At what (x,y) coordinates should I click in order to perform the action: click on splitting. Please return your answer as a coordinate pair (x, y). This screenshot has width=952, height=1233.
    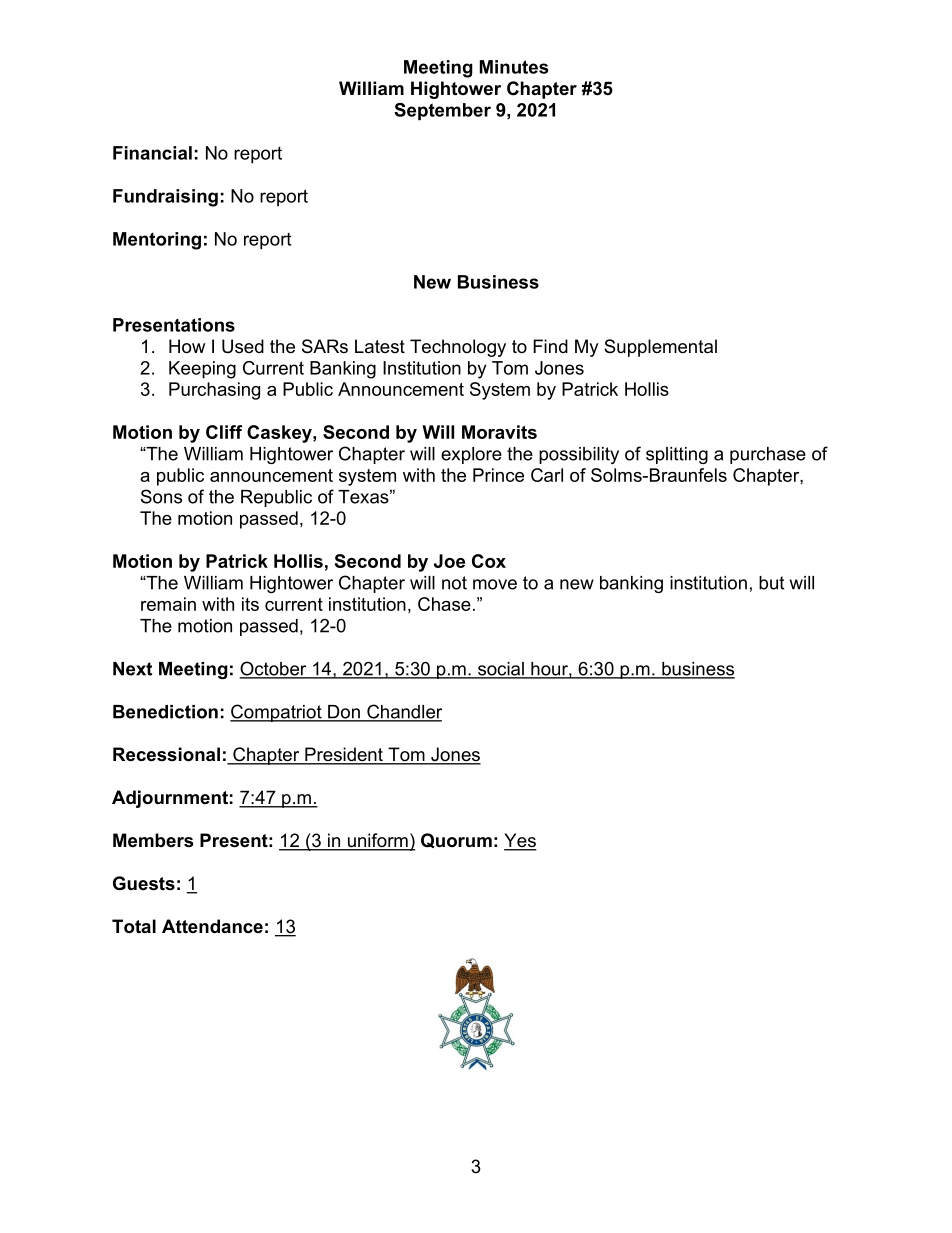
    Looking at the image, I should click on (677, 455).
